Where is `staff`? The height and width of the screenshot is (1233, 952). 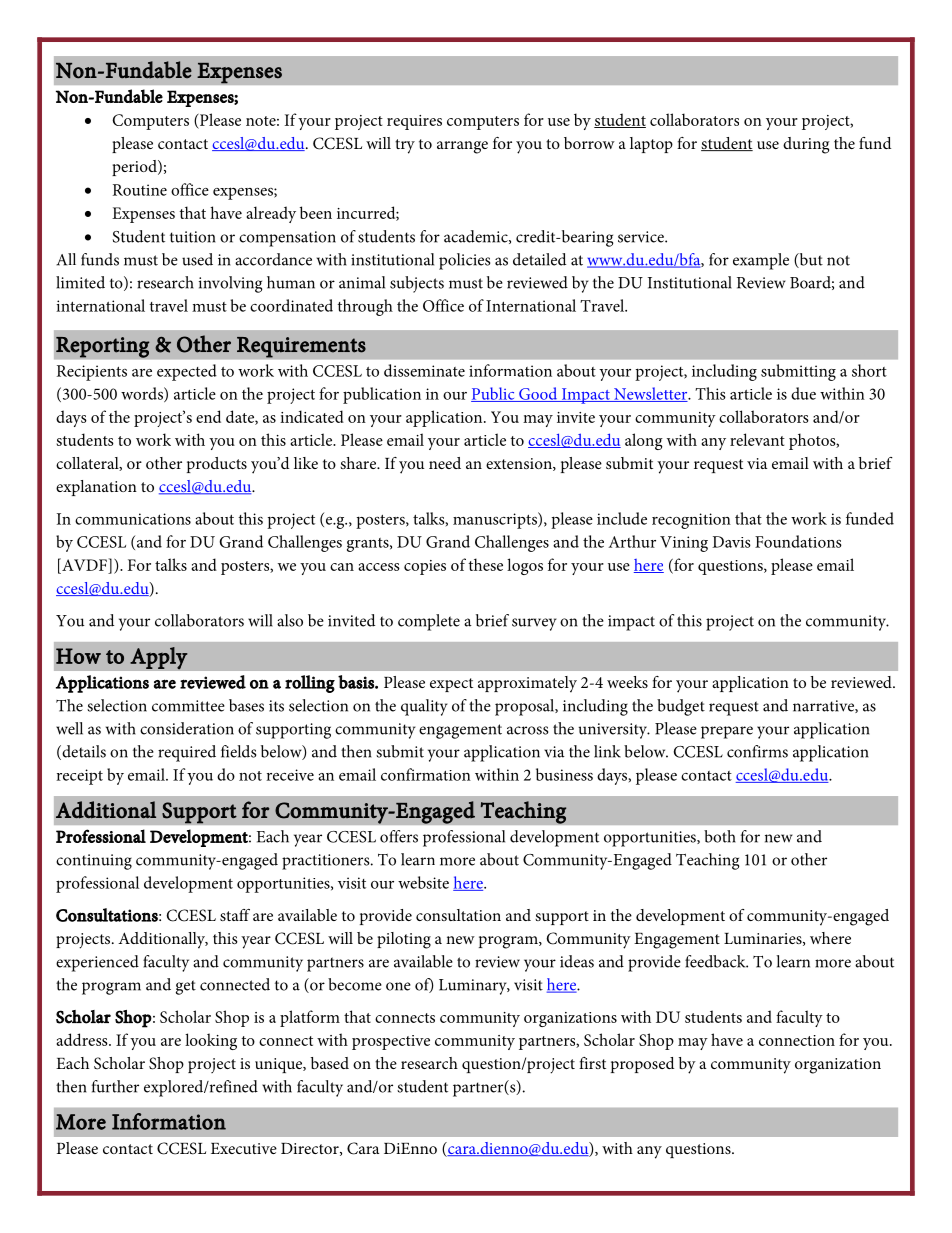
staff is located at coordinates (235, 915).
